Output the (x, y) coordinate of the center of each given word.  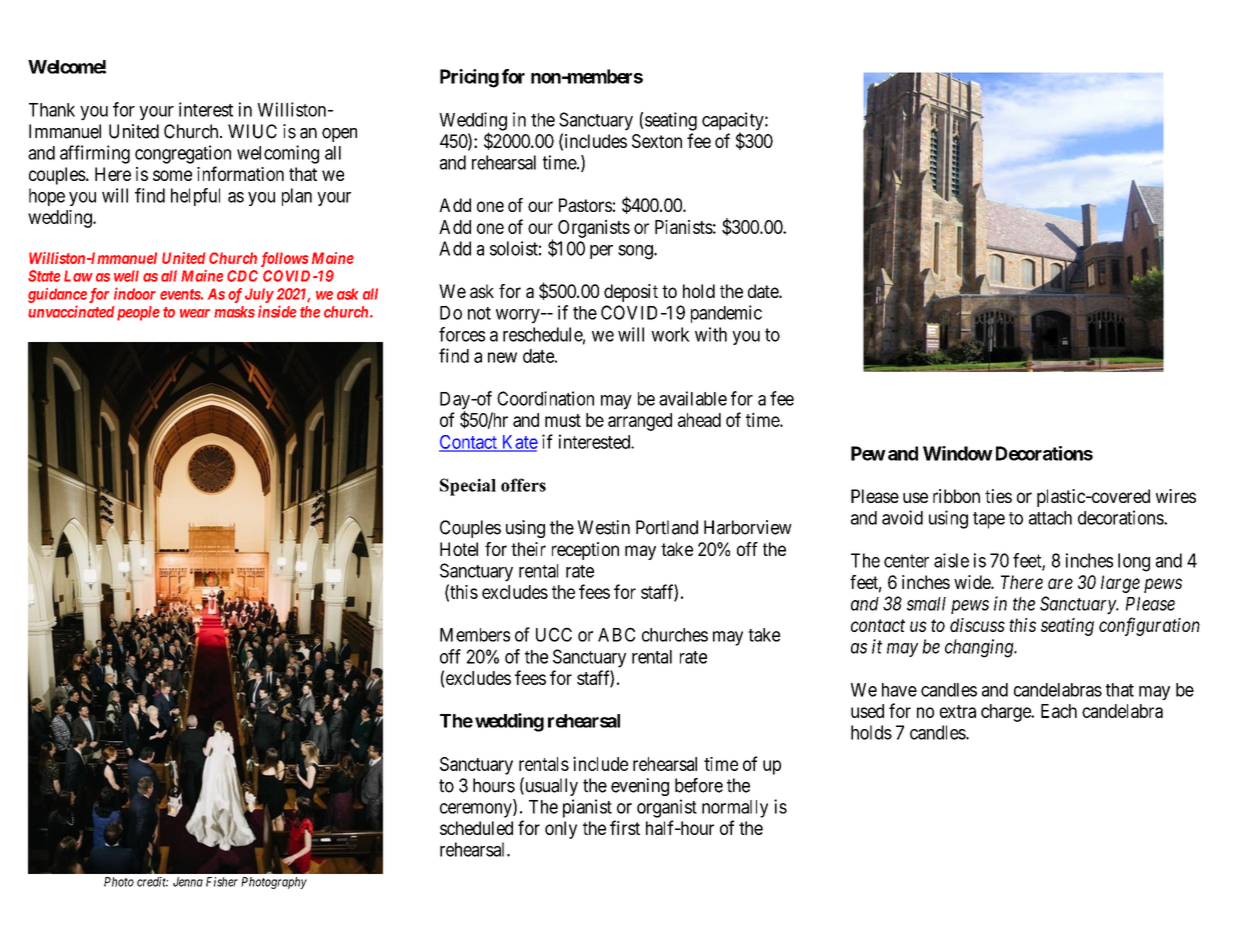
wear (195, 313)
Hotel (459, 549)
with (711, 334)
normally (735, 809)
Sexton (657, 141)
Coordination (545, 398)
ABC (616, 634)
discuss (977, 625)
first (625, 827)
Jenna (188, 882)
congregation (183, 154)
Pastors (585, 205)
